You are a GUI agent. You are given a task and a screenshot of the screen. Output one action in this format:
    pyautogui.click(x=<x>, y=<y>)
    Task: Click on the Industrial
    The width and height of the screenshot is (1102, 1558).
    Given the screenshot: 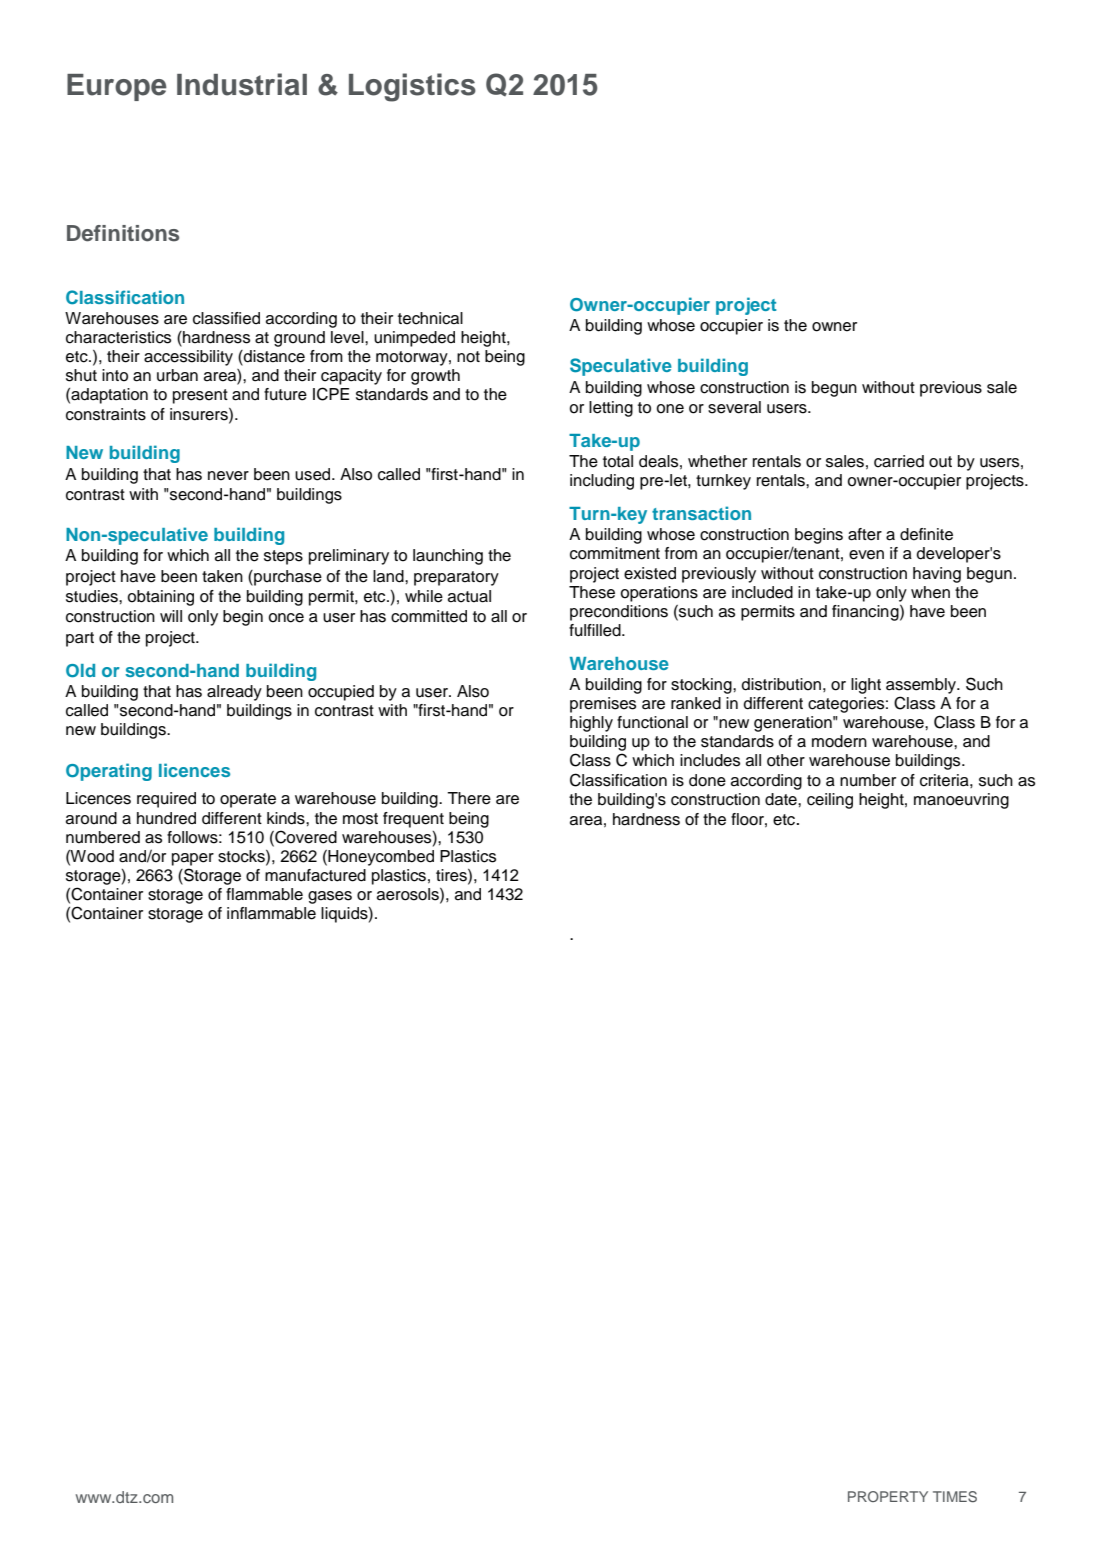 What is the action you would take?
    pyautogui.click(x=242, y=84)
